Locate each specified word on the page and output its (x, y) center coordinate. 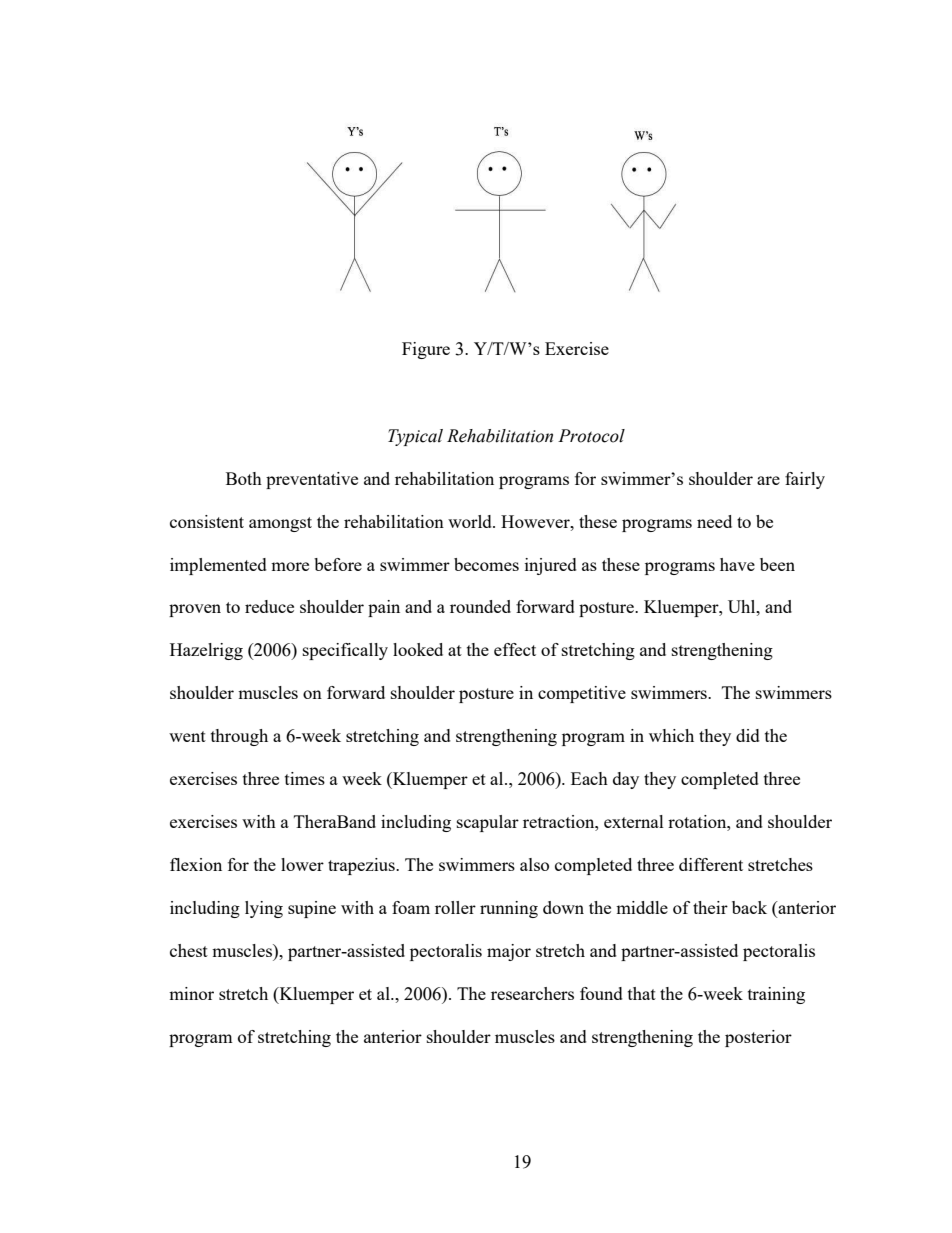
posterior (758, 1038)
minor (191, 993)
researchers (532, 993)
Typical (415, 437)
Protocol (591, 436)
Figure (426, 350)
